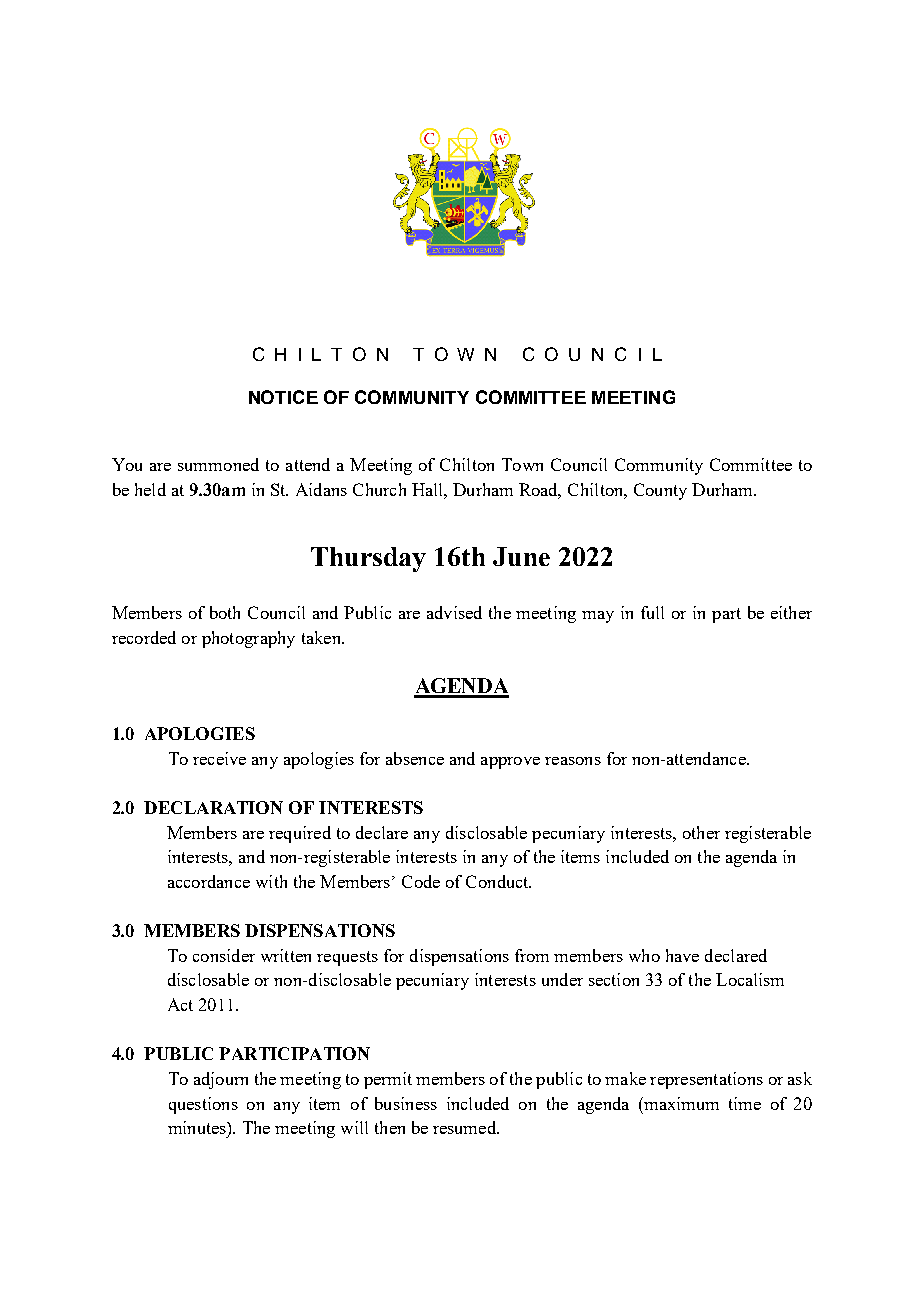 The image size is (924, 1308). What do you see at coordinates (203, 1105) in the image?
I see `questions` at bounding box center [203, 1105].
